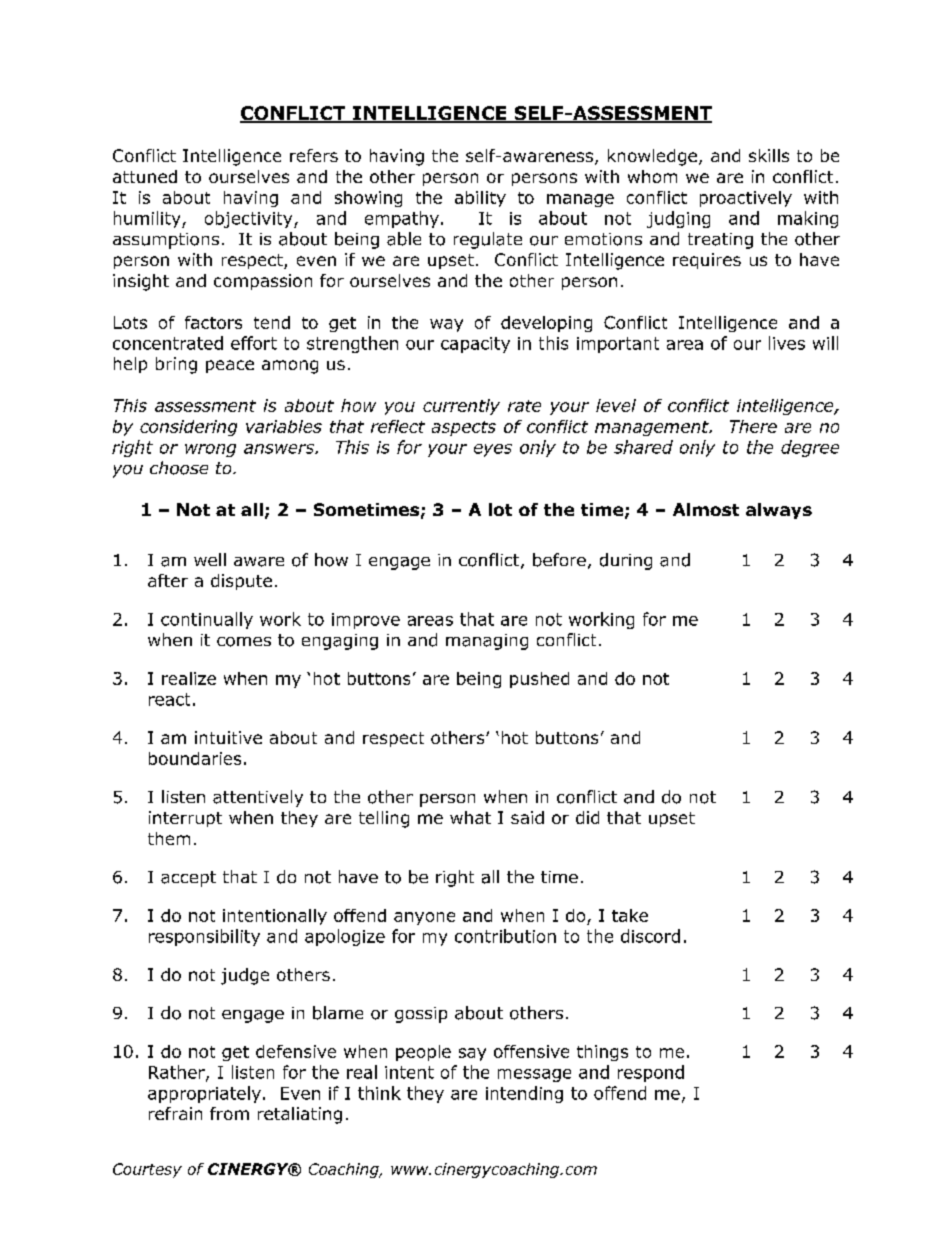 The image size is (952, 1233). What do you see at coordinates (229, 1113) in the image?
I see `from` at bounding box center [229, 1113].
